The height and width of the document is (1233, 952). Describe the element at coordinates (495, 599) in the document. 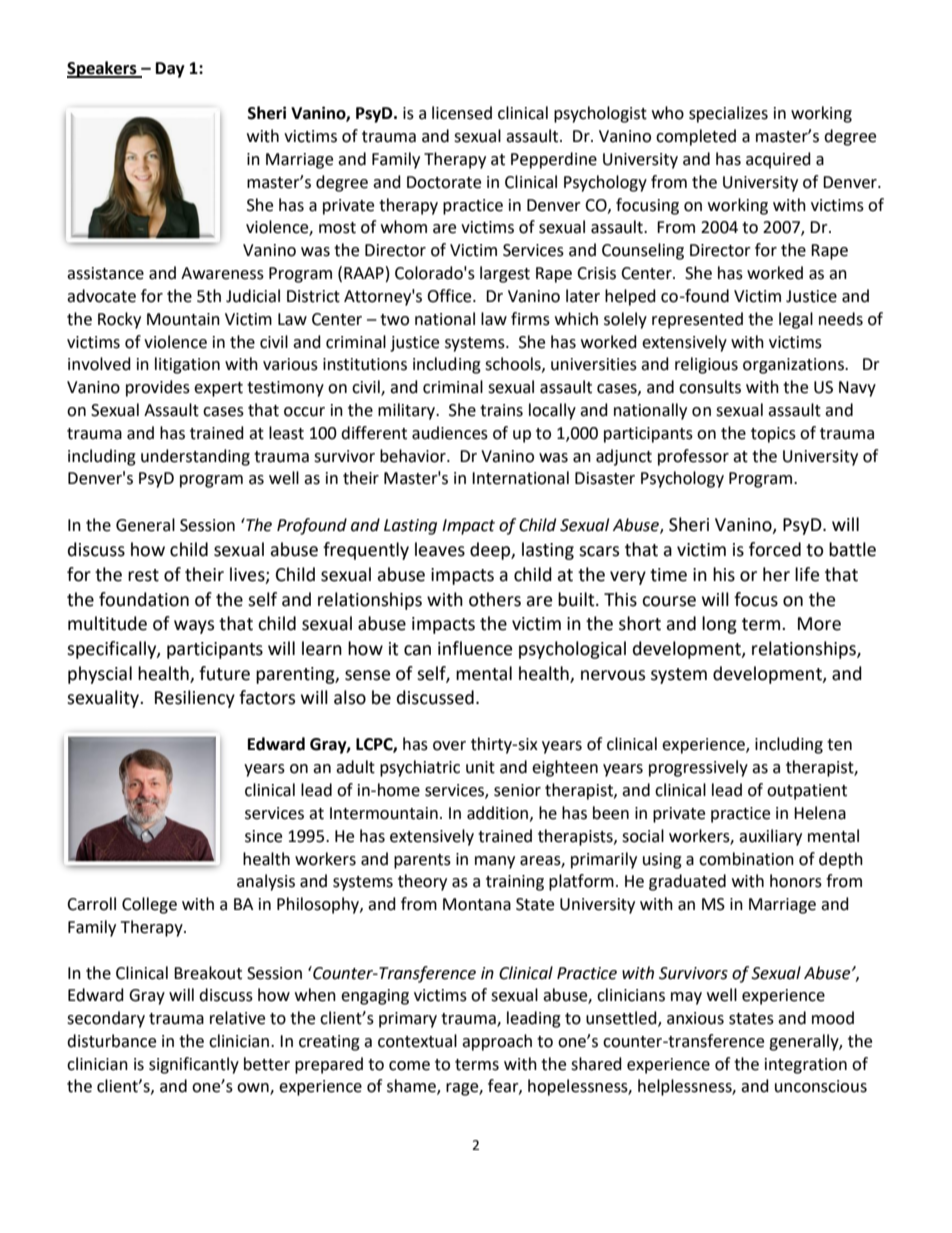

I see `others` at that location.
